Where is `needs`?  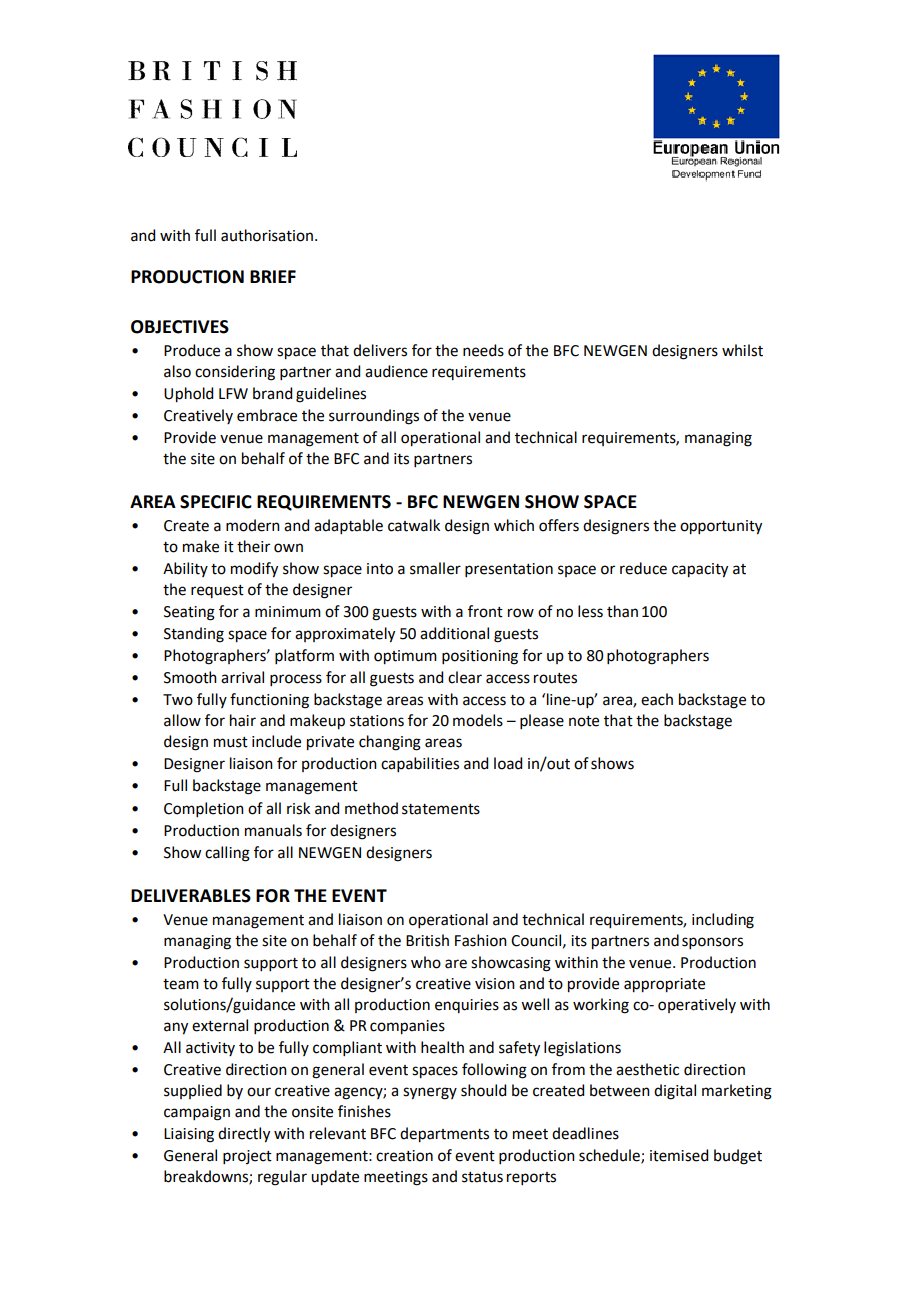
needs is located at coordinates (483, 350).
